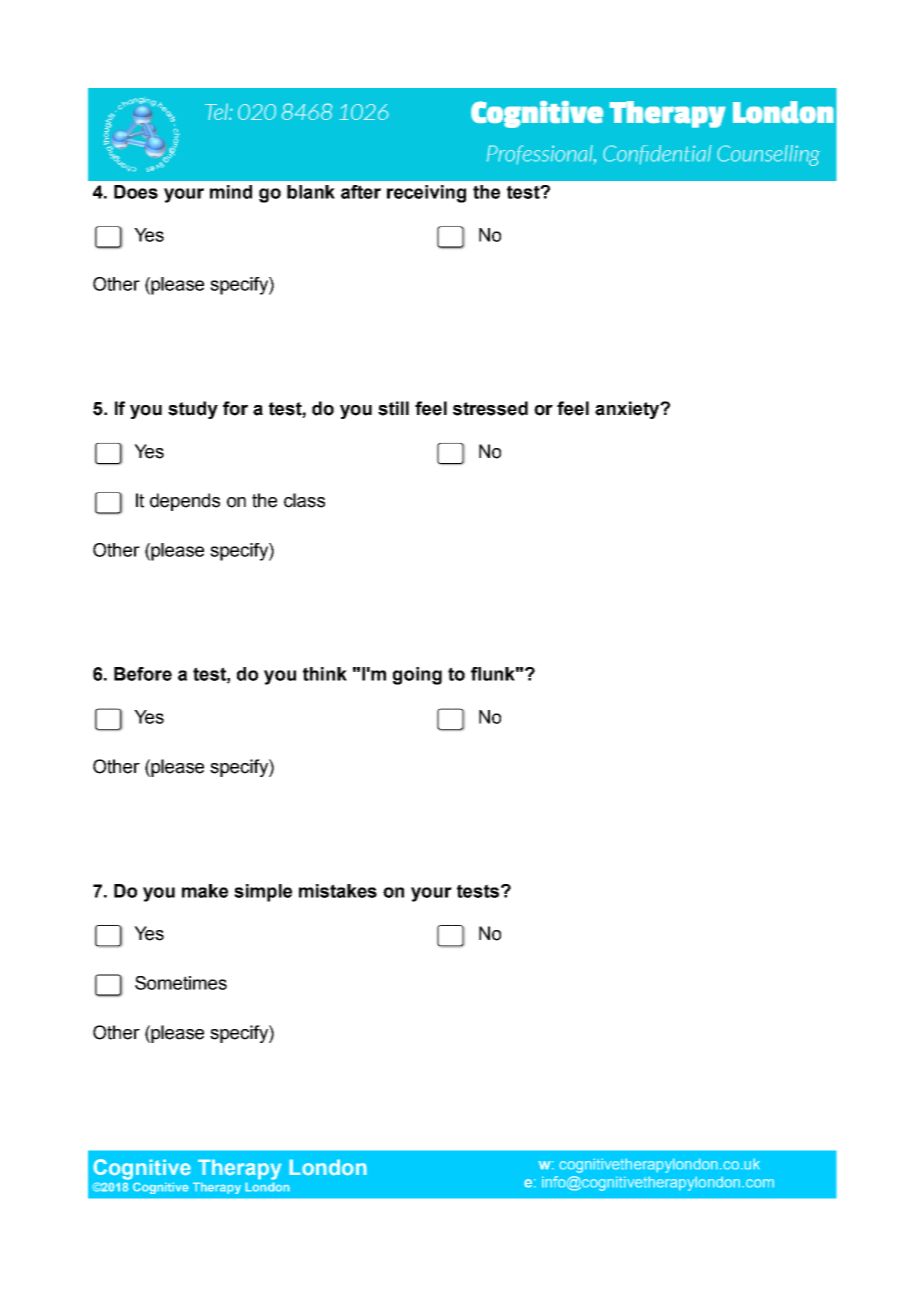 This document has height=1308, width=924. I want to click on Before, so click(143, 674).
